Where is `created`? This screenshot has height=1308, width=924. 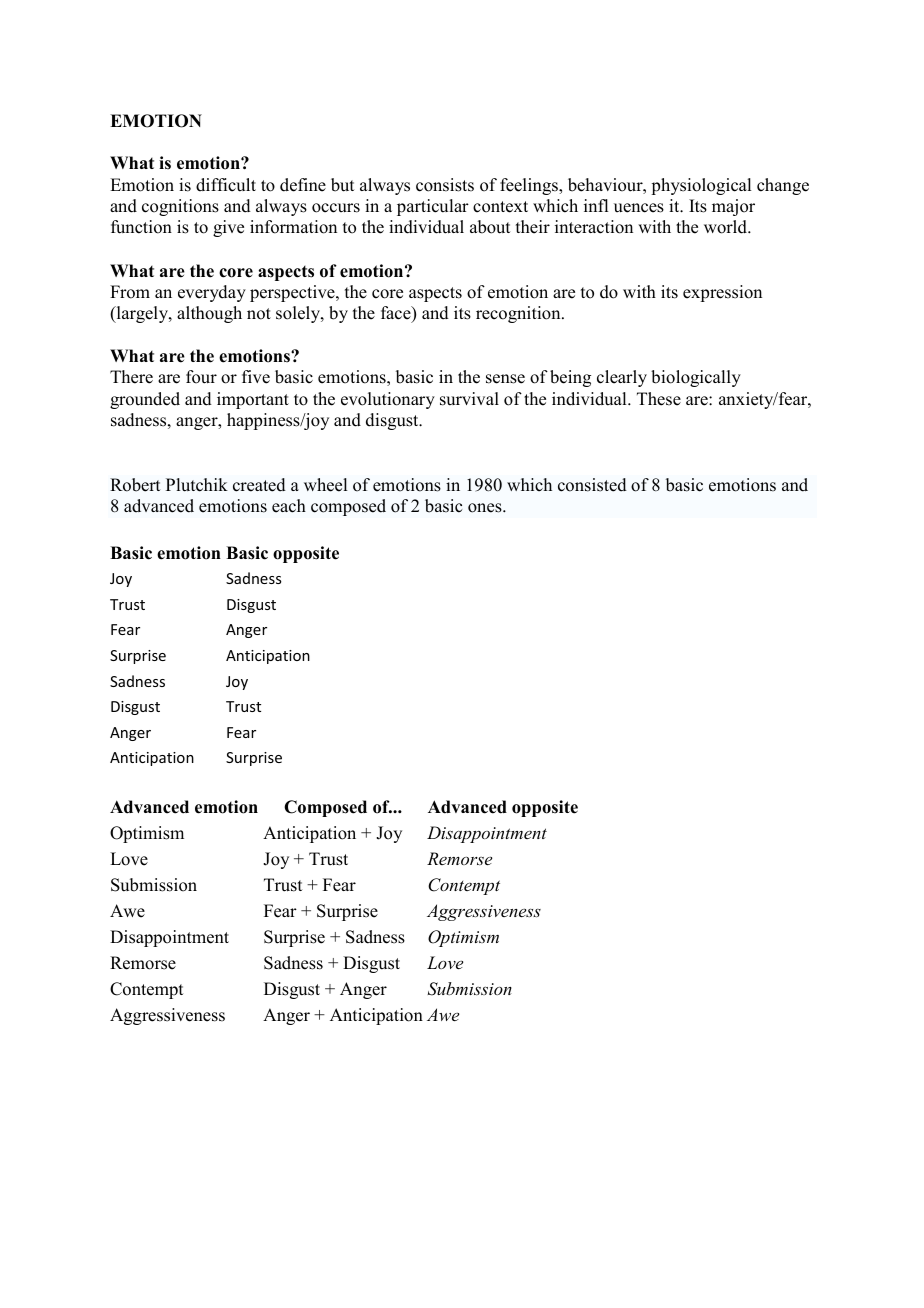
created is located at coordinates (259, 485).
